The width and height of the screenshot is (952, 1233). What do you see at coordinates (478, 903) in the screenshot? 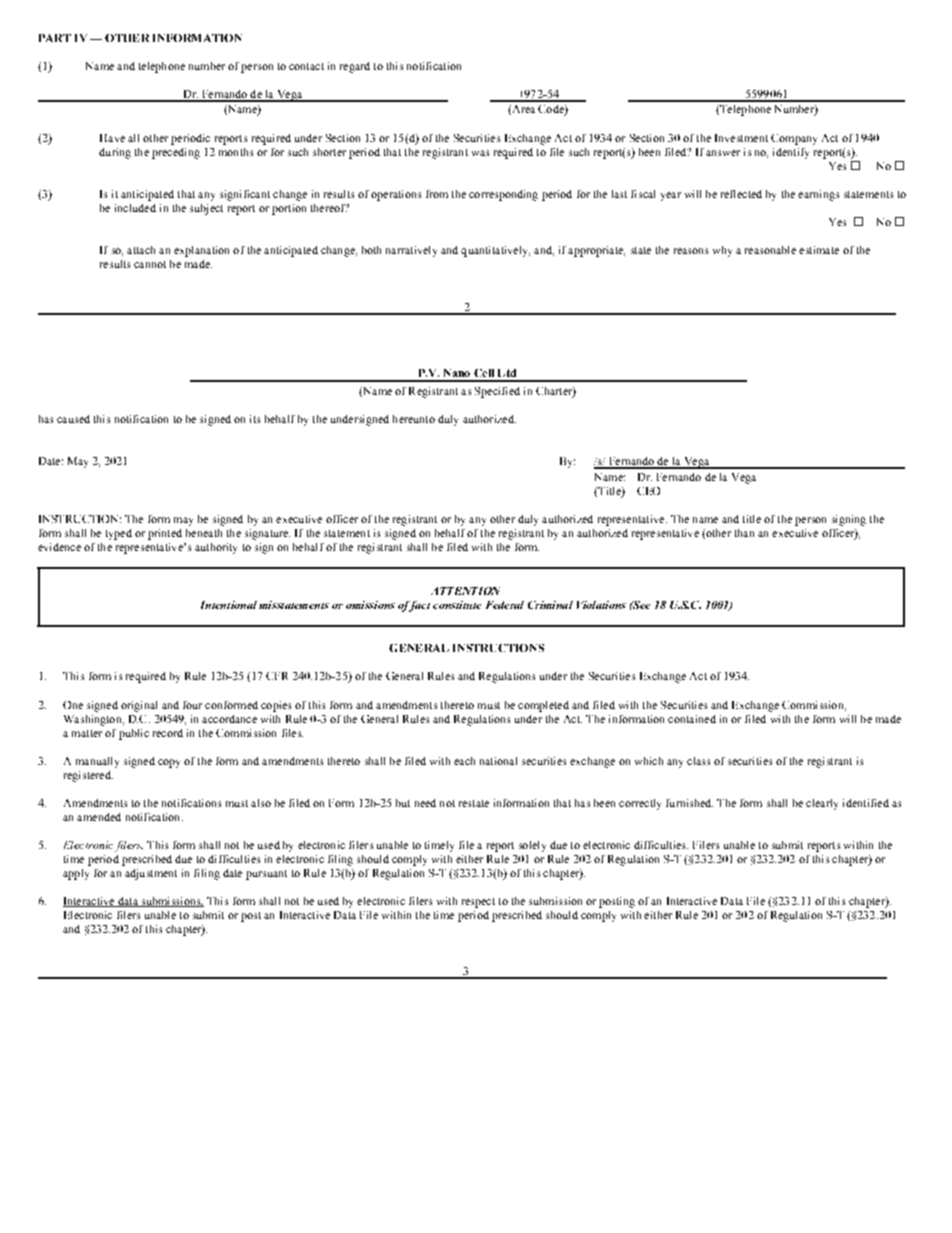
I see `respect` at bounding box center [478, 903].
